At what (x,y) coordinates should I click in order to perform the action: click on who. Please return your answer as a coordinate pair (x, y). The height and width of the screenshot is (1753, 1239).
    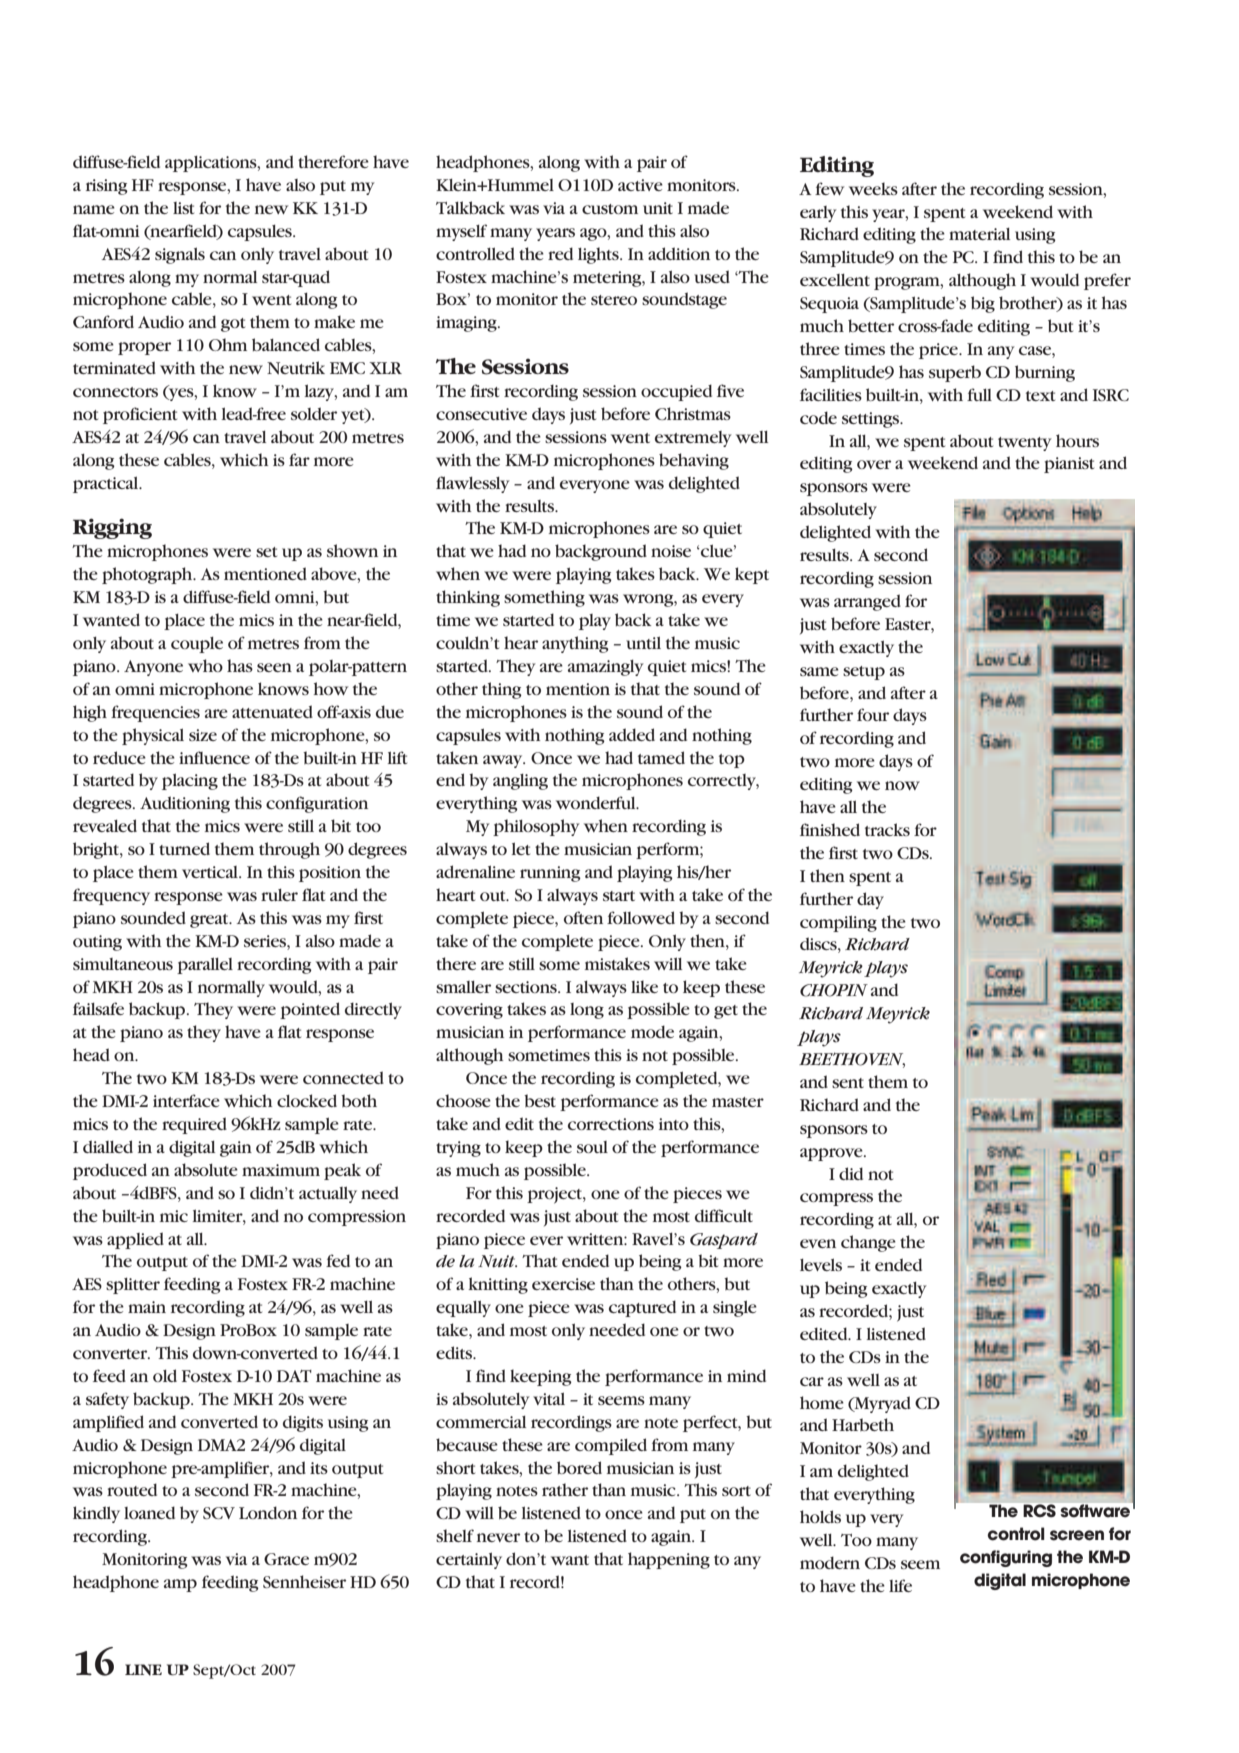
    Looking at the image, I should click on (205, 665).
